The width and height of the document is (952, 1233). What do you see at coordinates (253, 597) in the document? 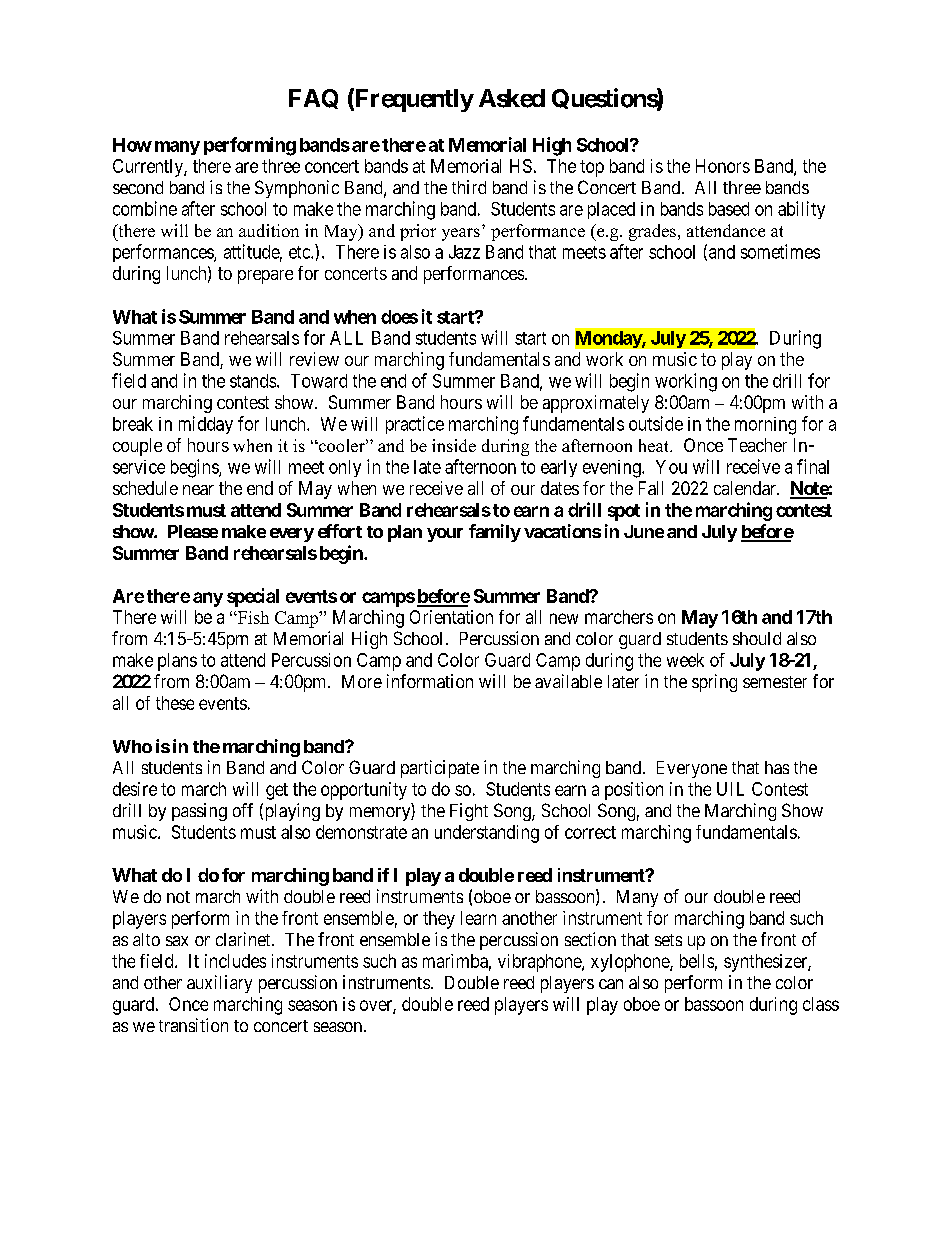
I see `special` at bounding box center [253, 597].
